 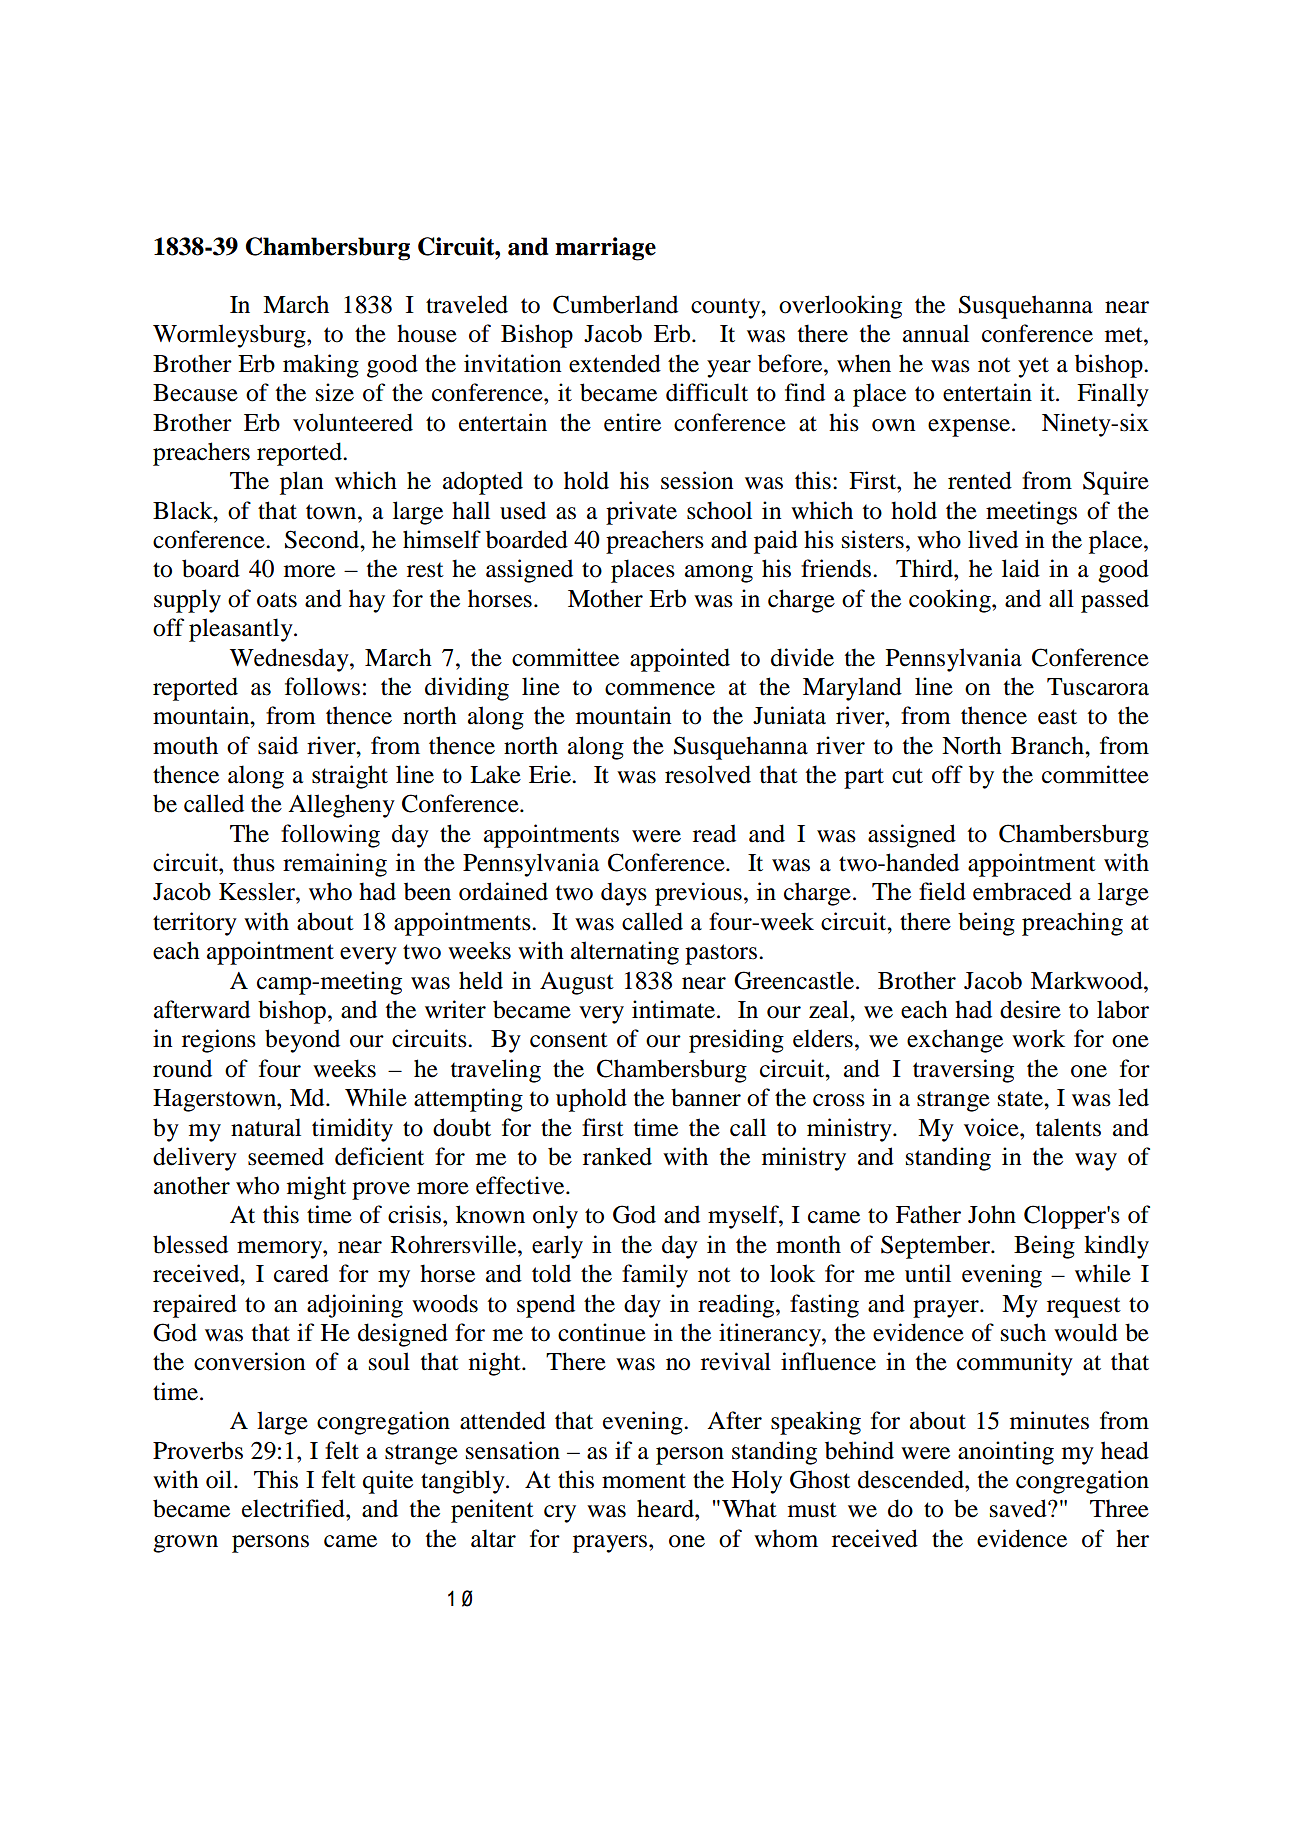 I want to click on ranked, so click(x=617, y=1156).
